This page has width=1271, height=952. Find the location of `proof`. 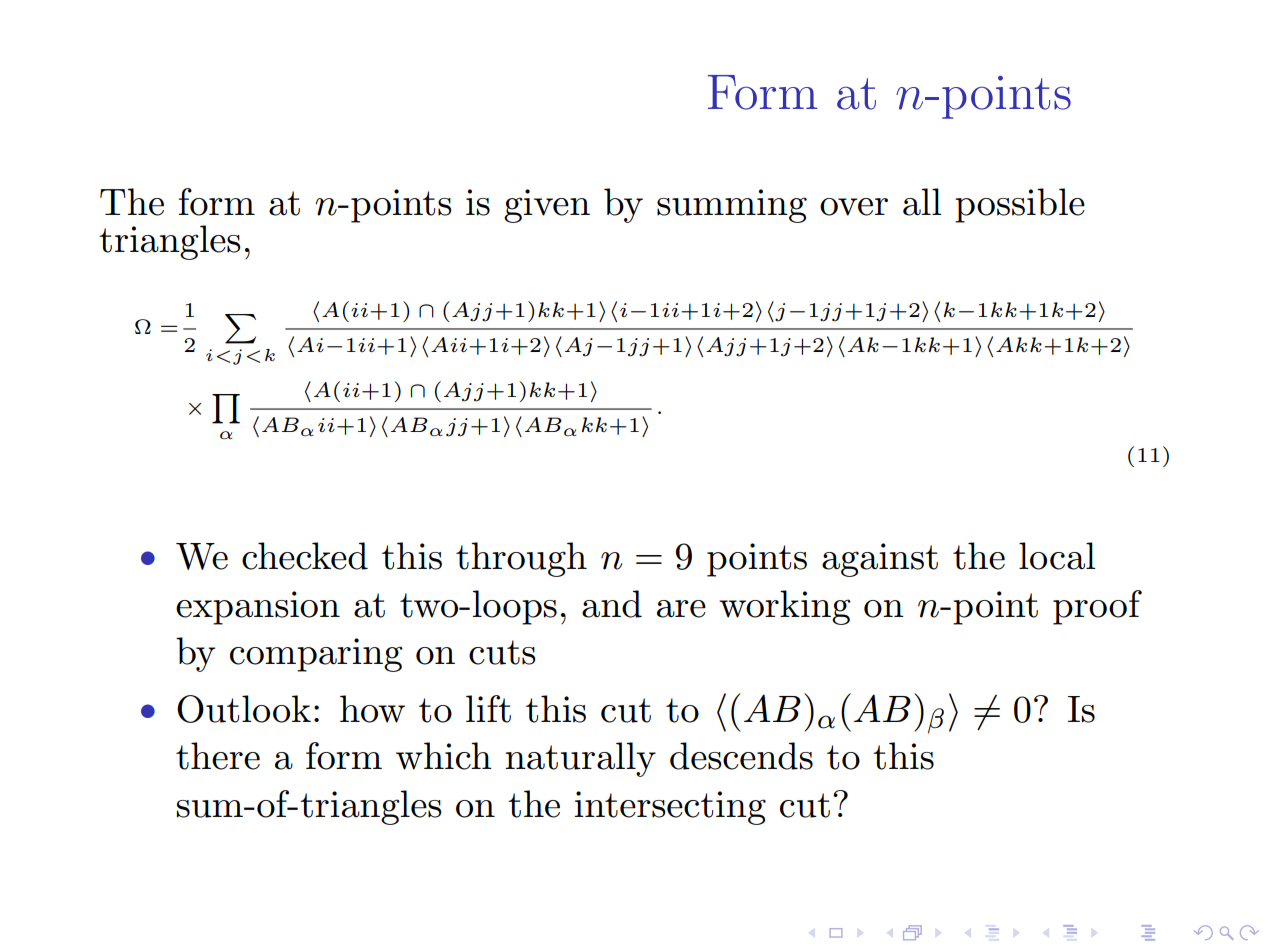

proof is located at coordinates (1097, 607).
